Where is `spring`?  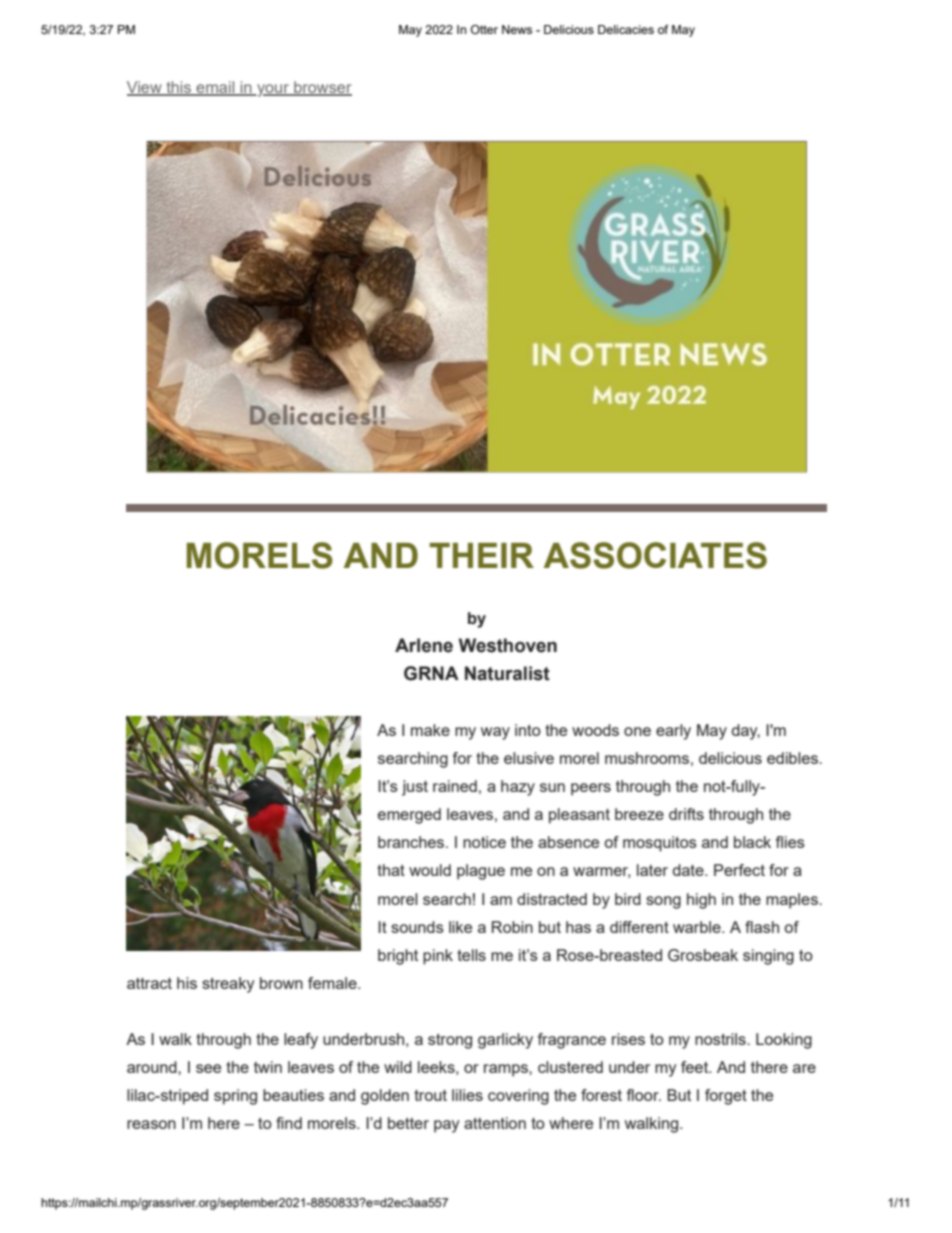 spring is located at coordinates (235, 1097).
